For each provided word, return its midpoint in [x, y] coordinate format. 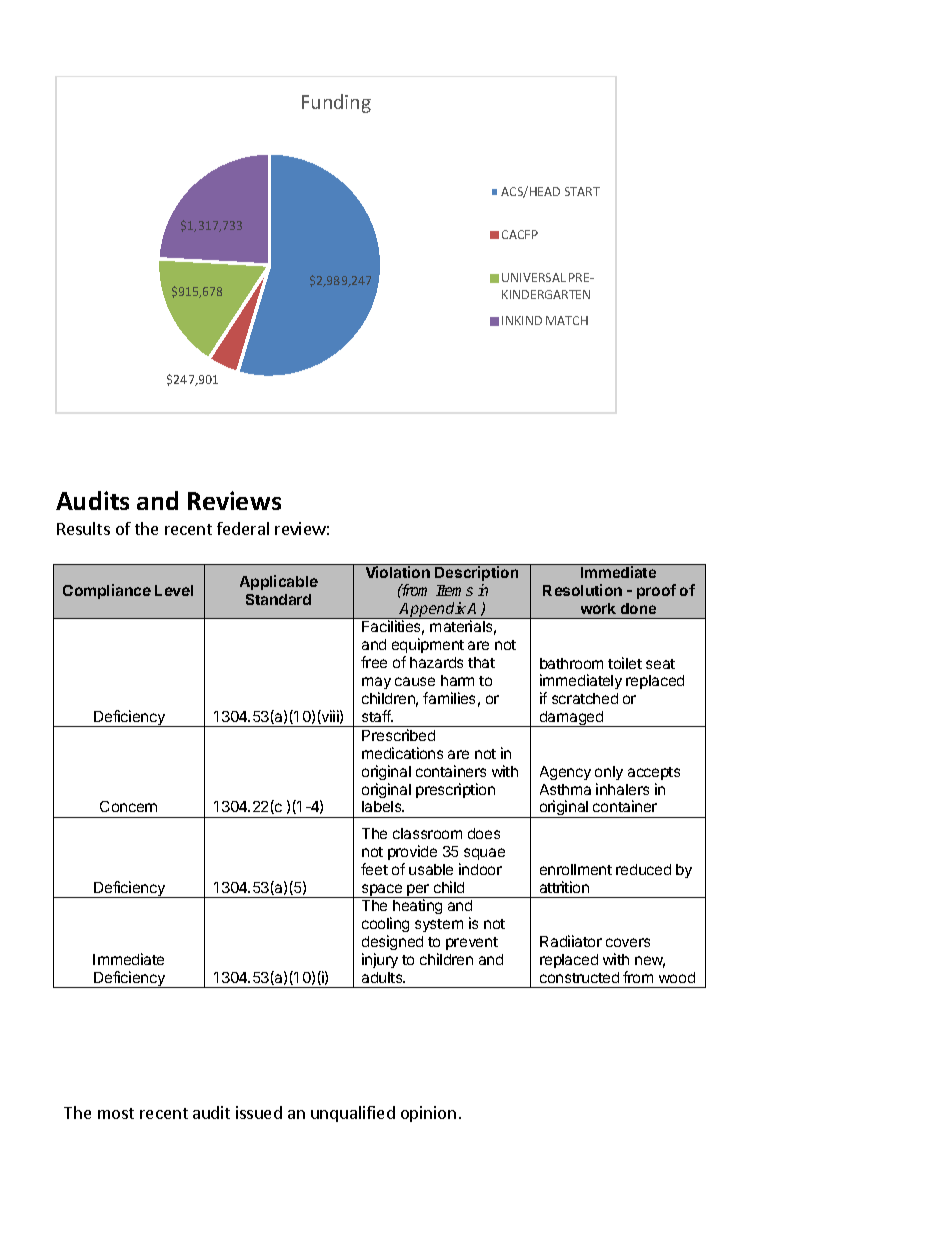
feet [374, 869]
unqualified [353, 1114]
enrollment [576, 869]
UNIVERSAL [534, 277]
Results [83, 528]
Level [174, 590]
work [598, 608]
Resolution [582, 590]
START [582, 191]
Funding [336, 103]
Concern [128, 806]
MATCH [567, 320]
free [374, 662]
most [116, 1113]
